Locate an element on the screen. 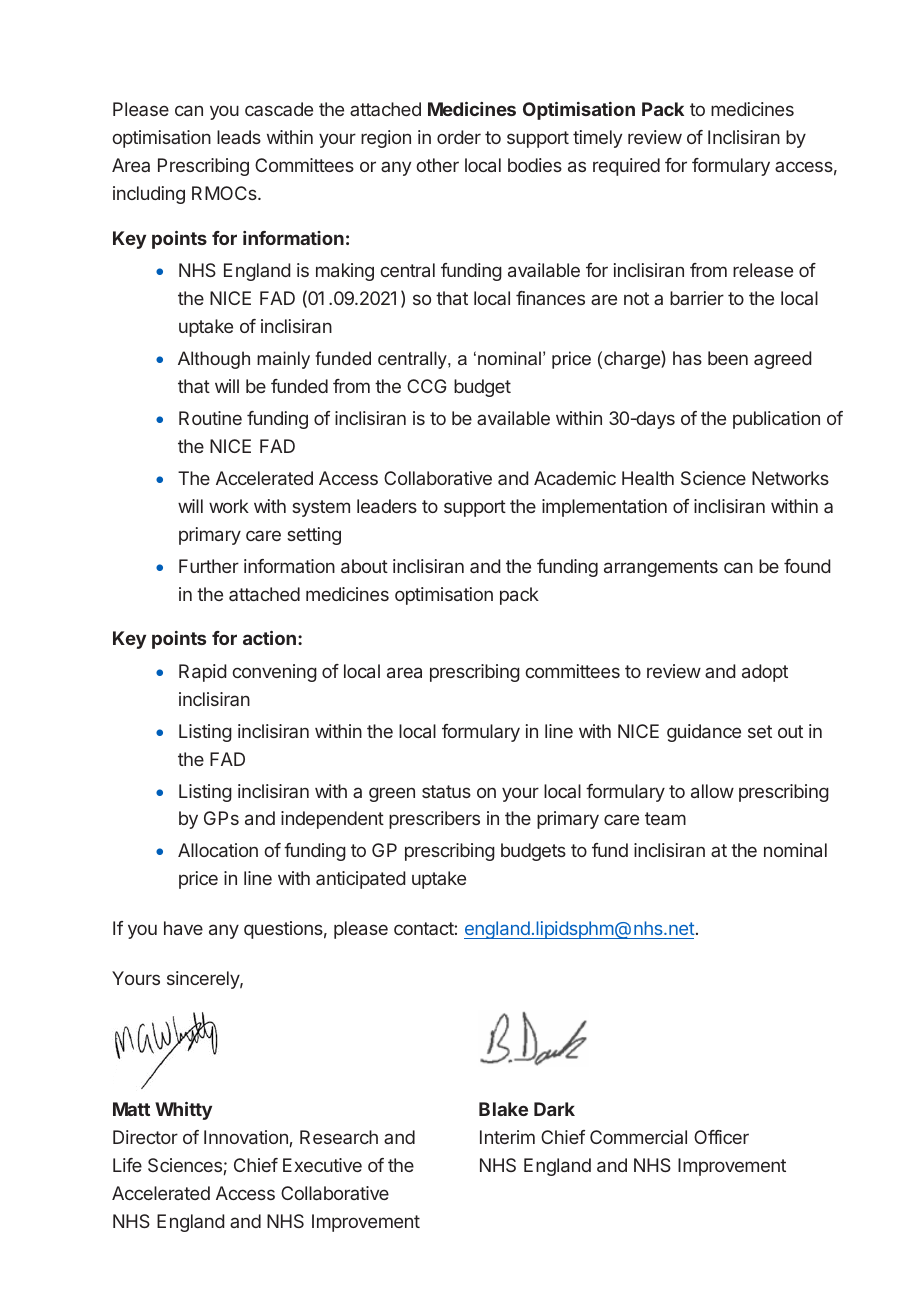 Image resolution: width=924 pixels, height=1308 pixels. team is located at coordinates (665, 818).
